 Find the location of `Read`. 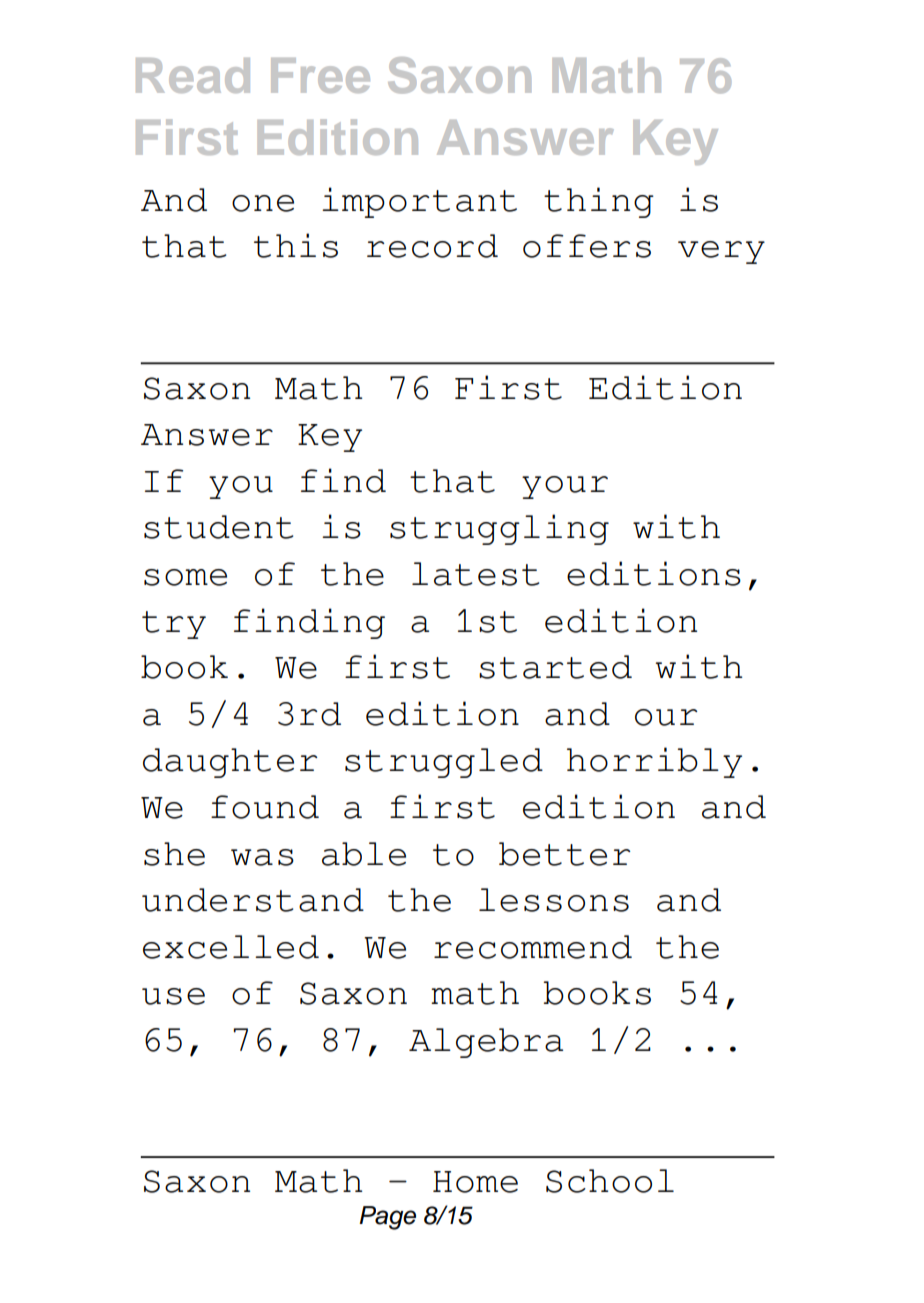

Read is located at coordinates (193, 75).
